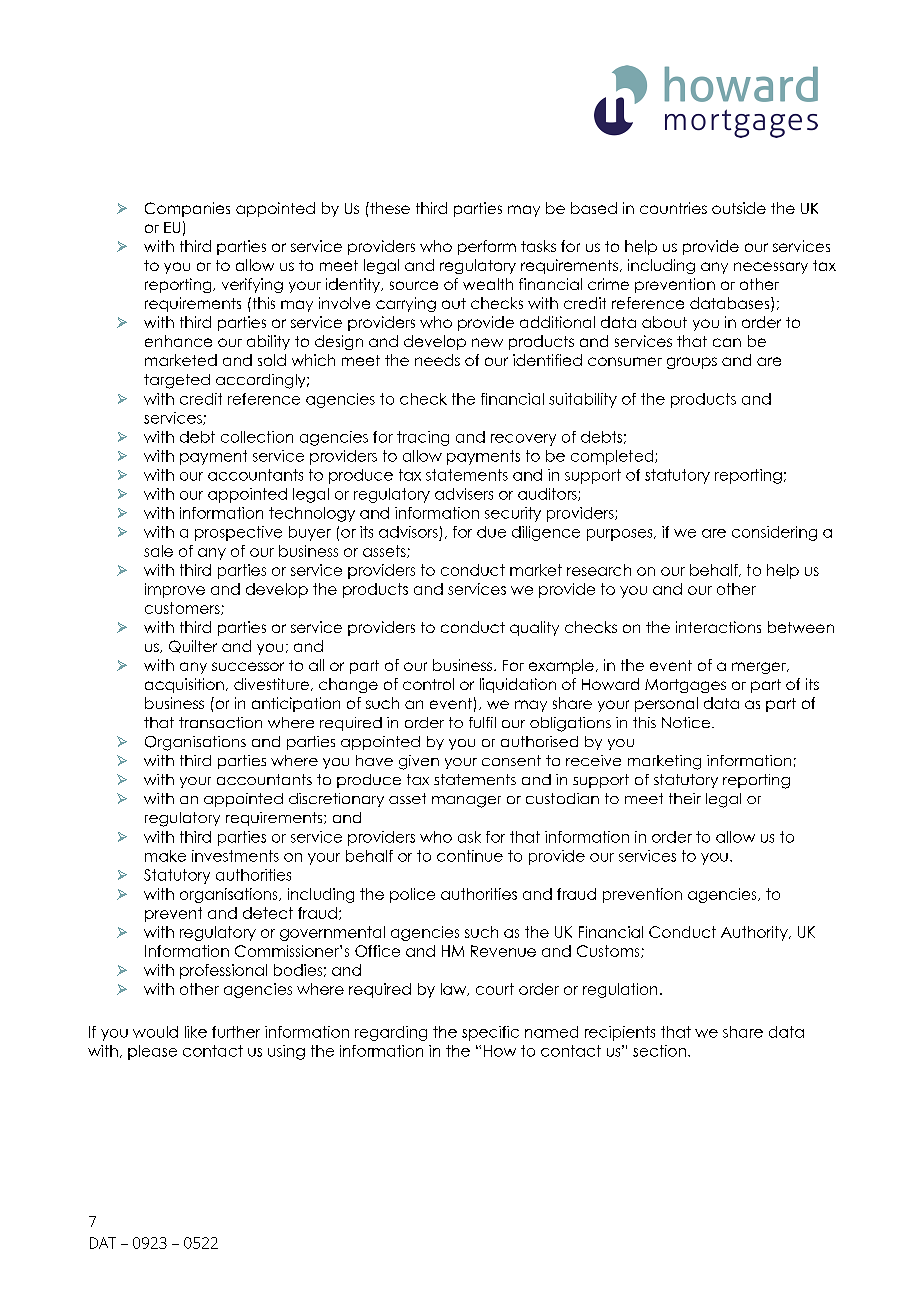 This document has height=1308, width=924. I want to click on their, so click(685, 798).
